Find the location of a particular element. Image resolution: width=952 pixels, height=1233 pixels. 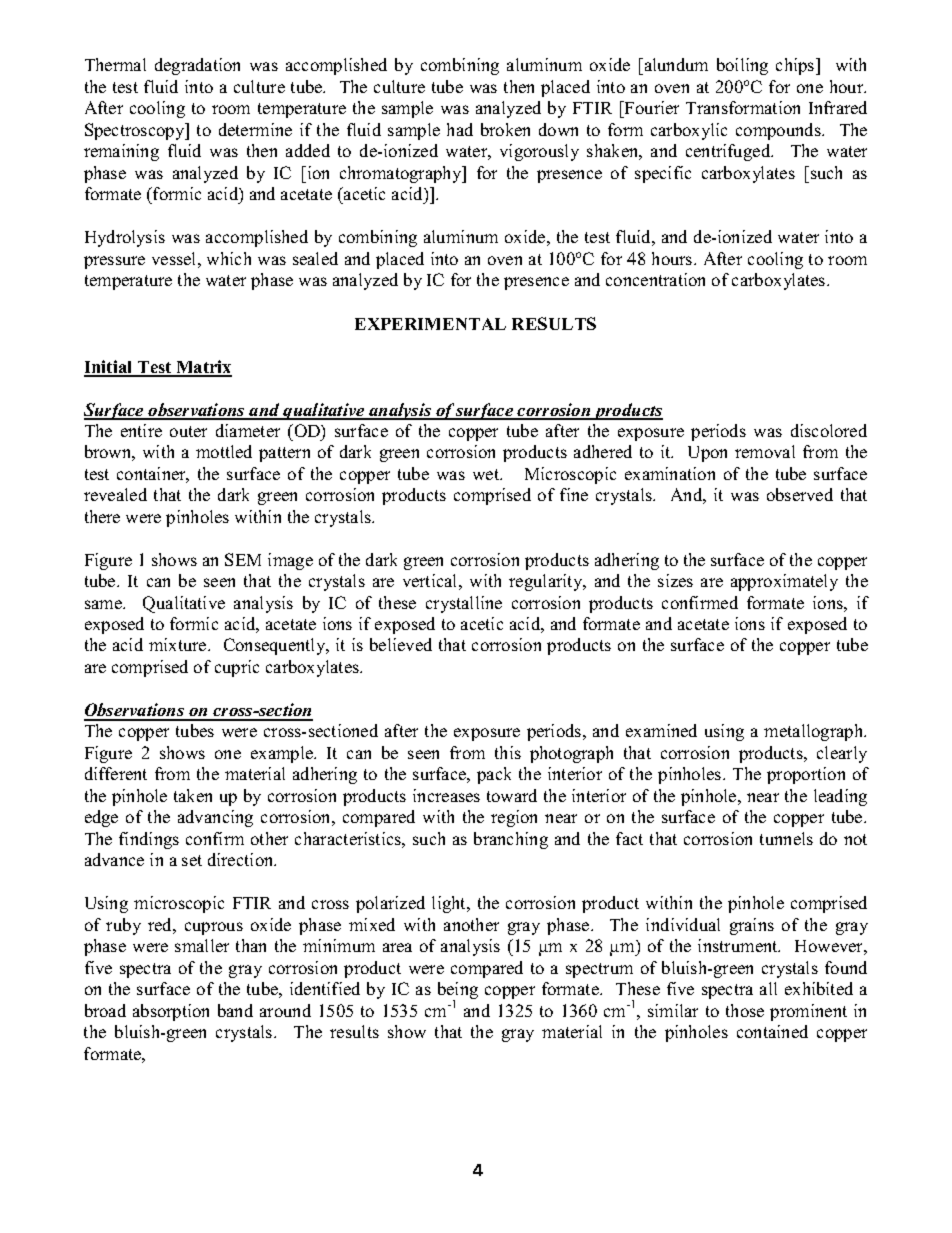

crystalline is located at coordinates (464, 604).
